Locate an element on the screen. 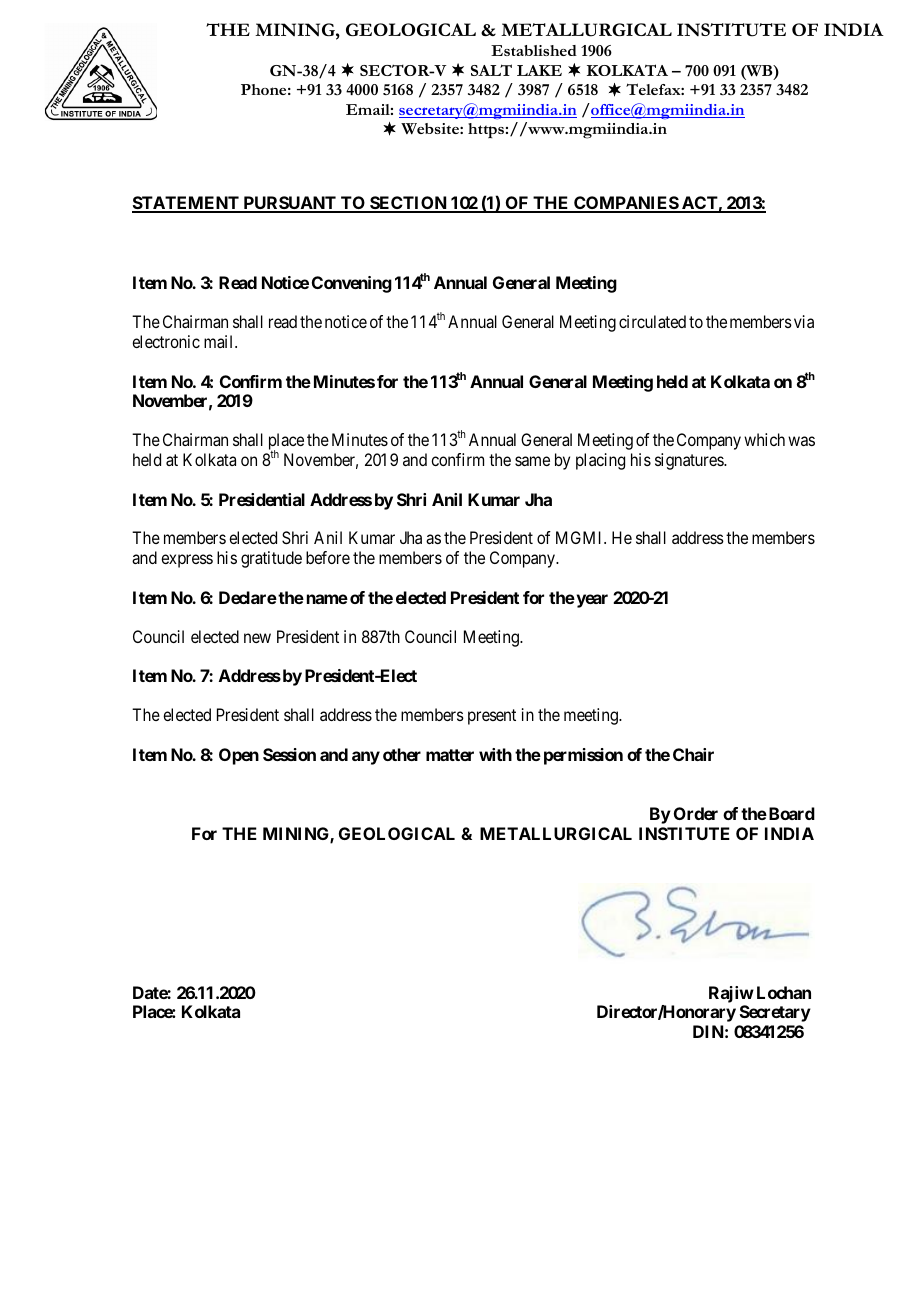  Open is located at coordinates (239, 756).
